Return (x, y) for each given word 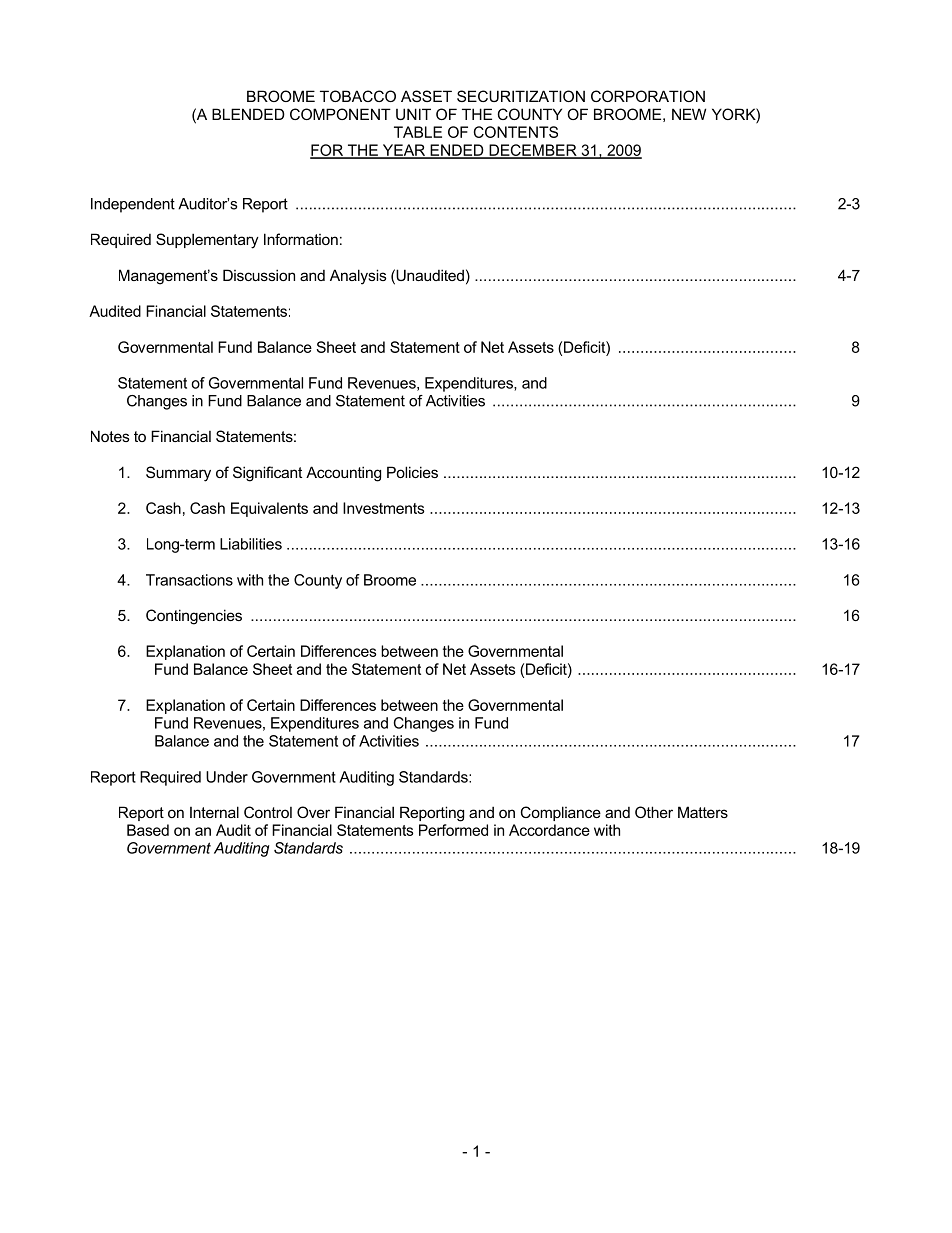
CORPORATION (648, 96)
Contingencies (194, 617)
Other (654, 812)
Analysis (358, 277)
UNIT (413, 114)
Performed (453, 830)
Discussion (259, 275)
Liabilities (251, 544)
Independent (133, 205)
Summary (178, 474)
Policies (412, 472)
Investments (384, 508)
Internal (214, 812)
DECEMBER (533, 151)
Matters (703, 812)
